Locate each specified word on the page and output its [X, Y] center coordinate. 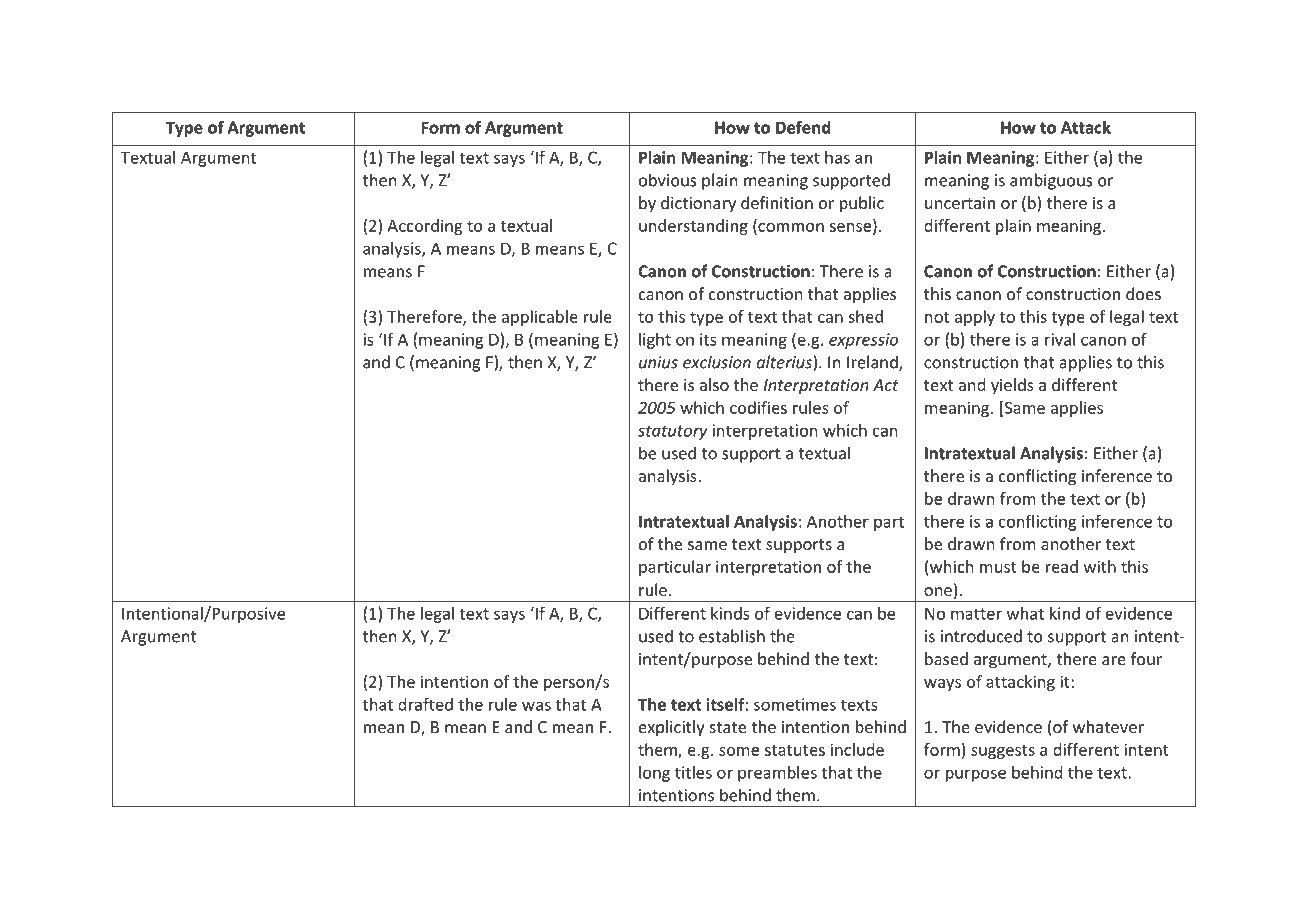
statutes [795, 750]
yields [1012, 386]
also [714, 384]
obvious [668, 180]
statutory [673, 432]
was [536, 706]
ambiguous [1051, 181]
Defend [803, 127]
